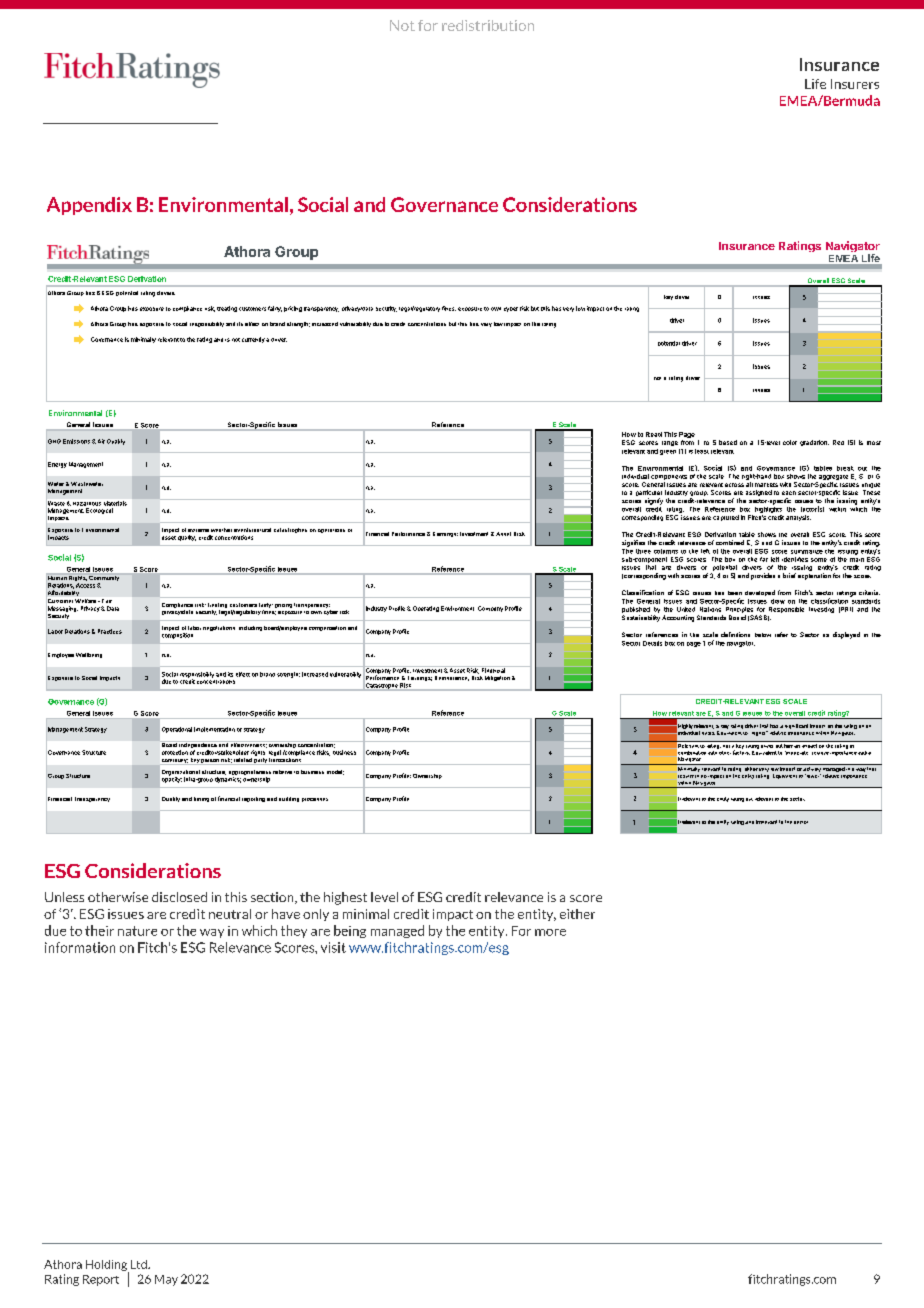 The height and width of the screenshot is (1308, 924). What do you see at coordinates (253, 340) in the screenshot?
I see `currently` at bounding box center [253, 340].
